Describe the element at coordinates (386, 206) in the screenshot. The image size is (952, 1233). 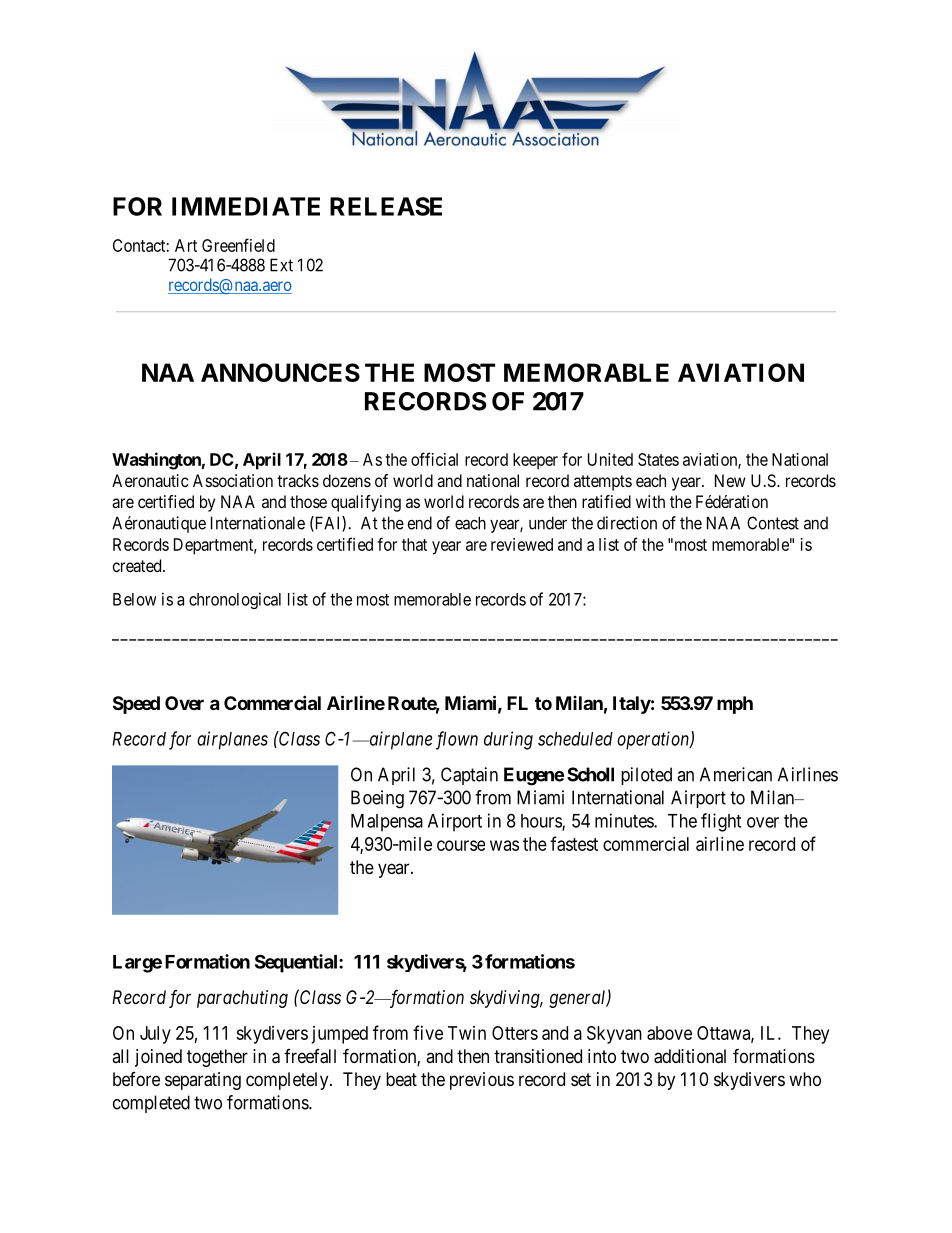
I see `RELEASE` at that location.
